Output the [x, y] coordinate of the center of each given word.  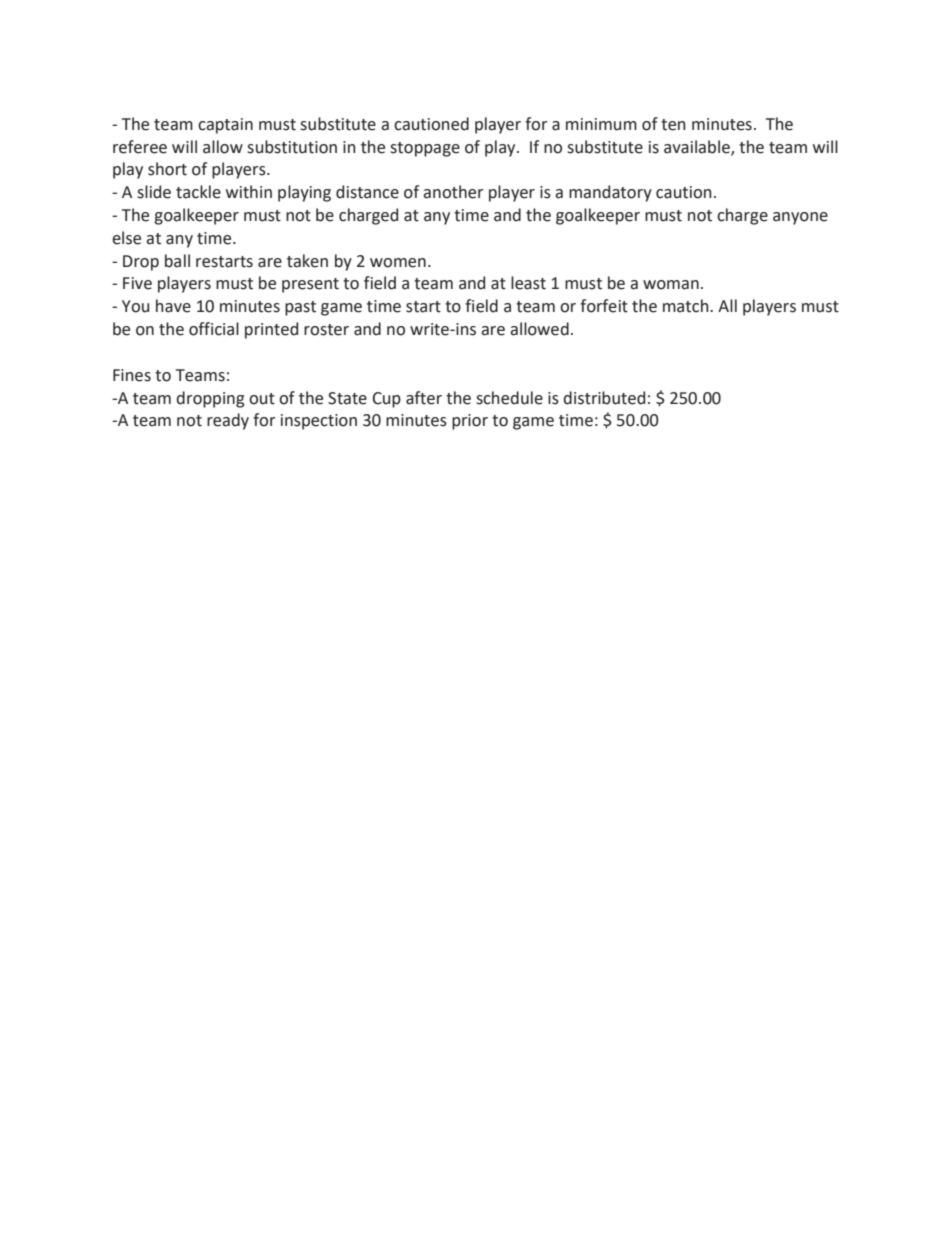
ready [228, 421]
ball [177, 261]
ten [673, 125]
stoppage [425, 149]
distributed [604, 398]
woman [671, 285]
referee [140, 147]
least [528, 283]
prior [470, 422]
